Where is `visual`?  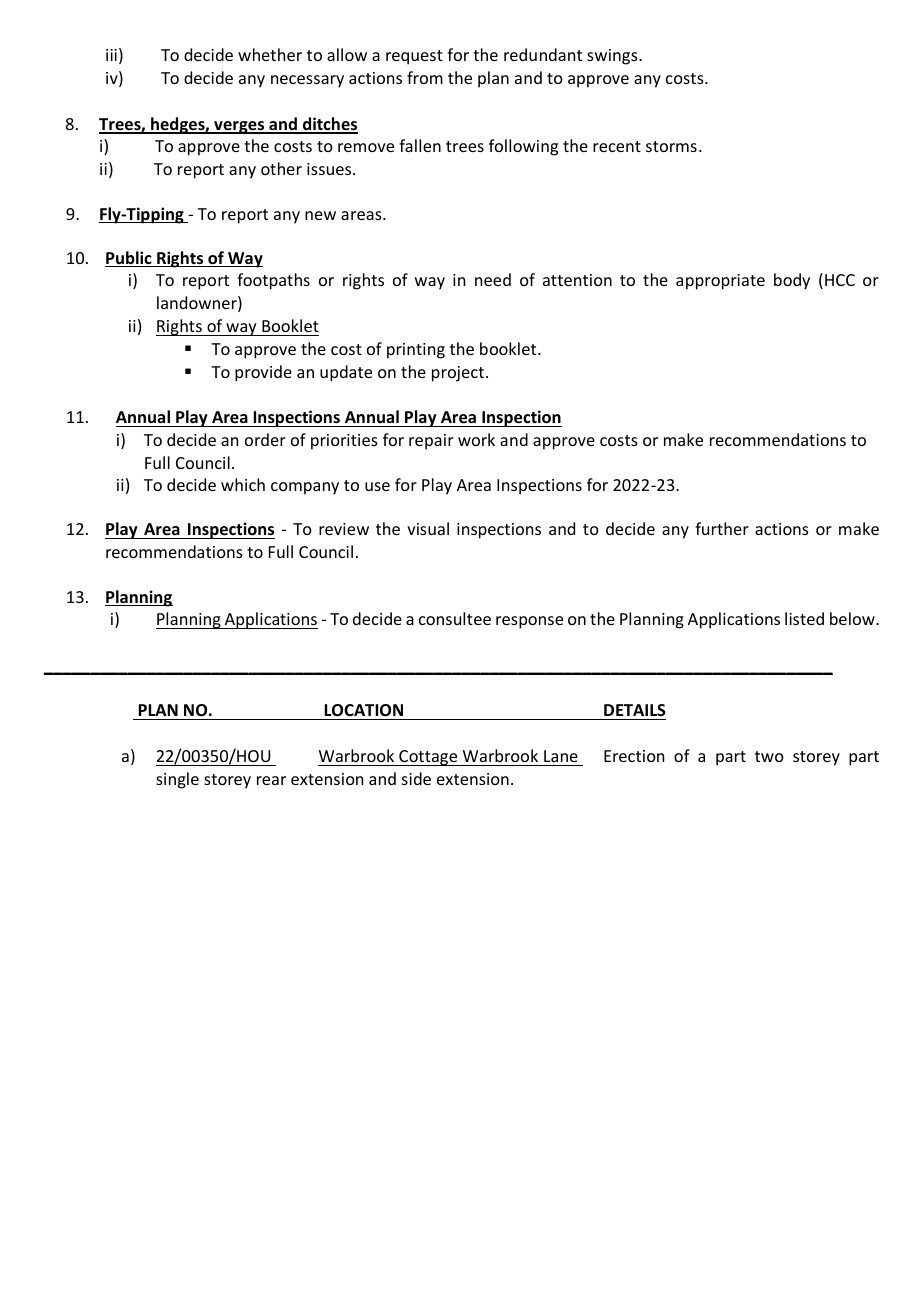
visual is located at coordinates (428, 528).
